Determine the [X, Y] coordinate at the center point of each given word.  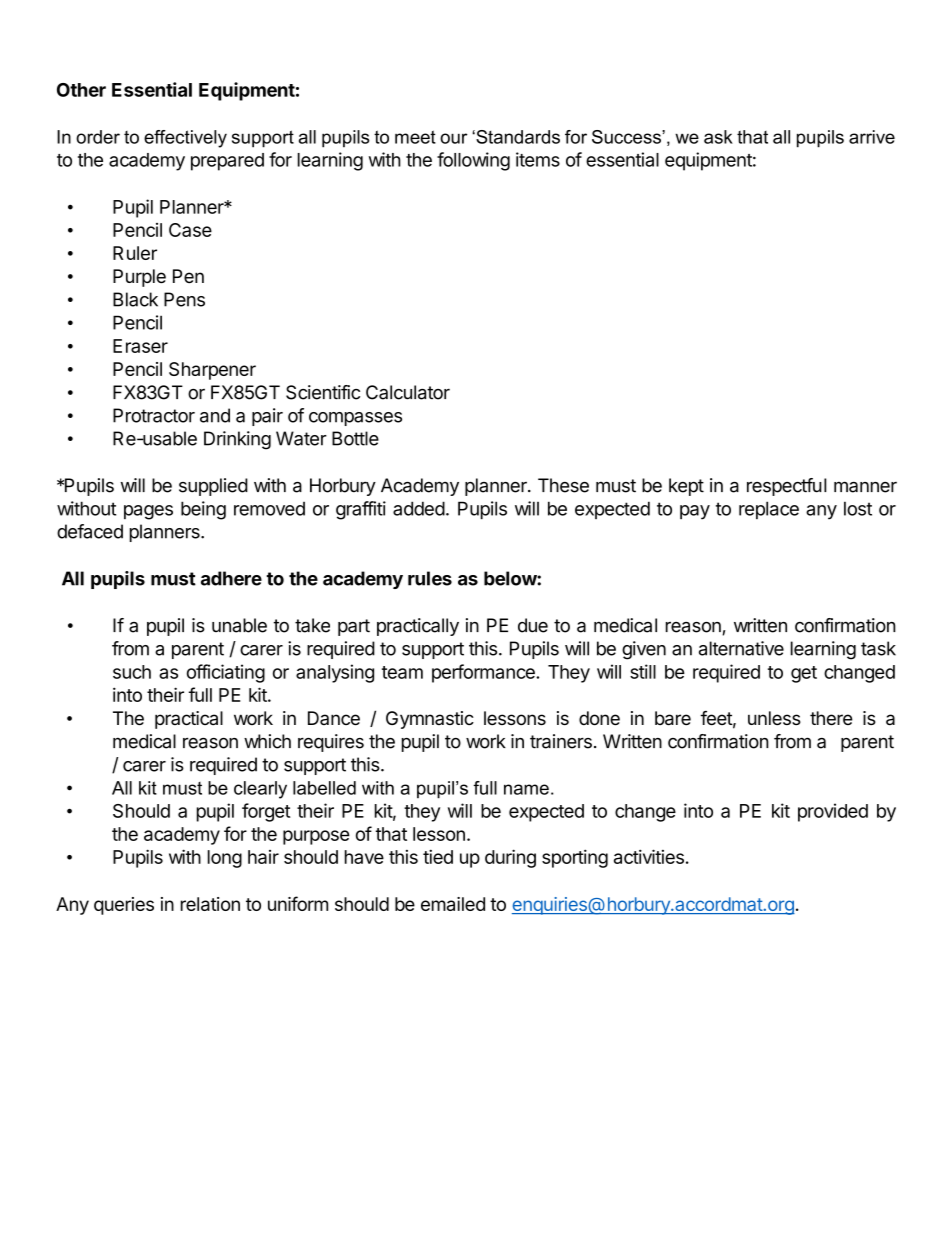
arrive [872, 137]
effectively [185, 139]
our [453, 138]
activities [649, 856]
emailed [453, 904]
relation [210, 904]
